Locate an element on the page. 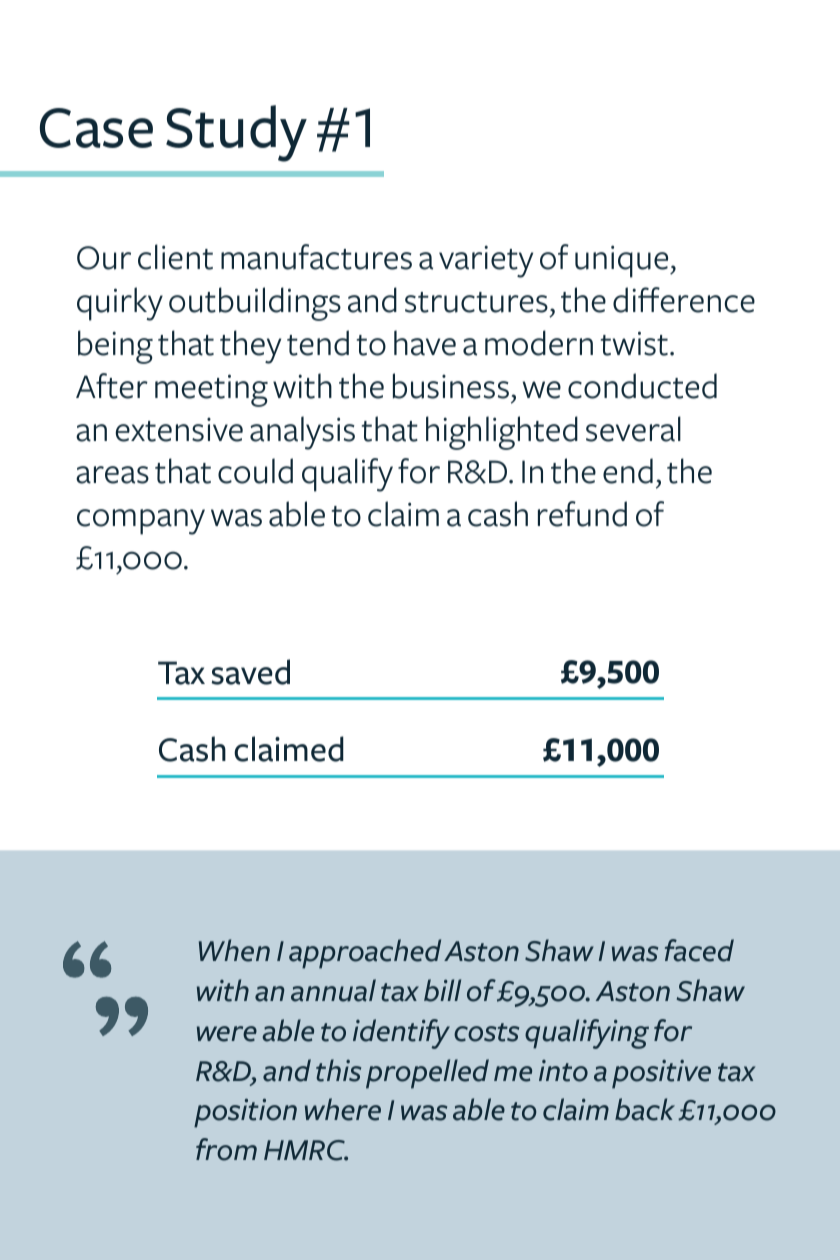 The height and width of the page is (1260, 840). unique is located at coordinates (623, 261).
